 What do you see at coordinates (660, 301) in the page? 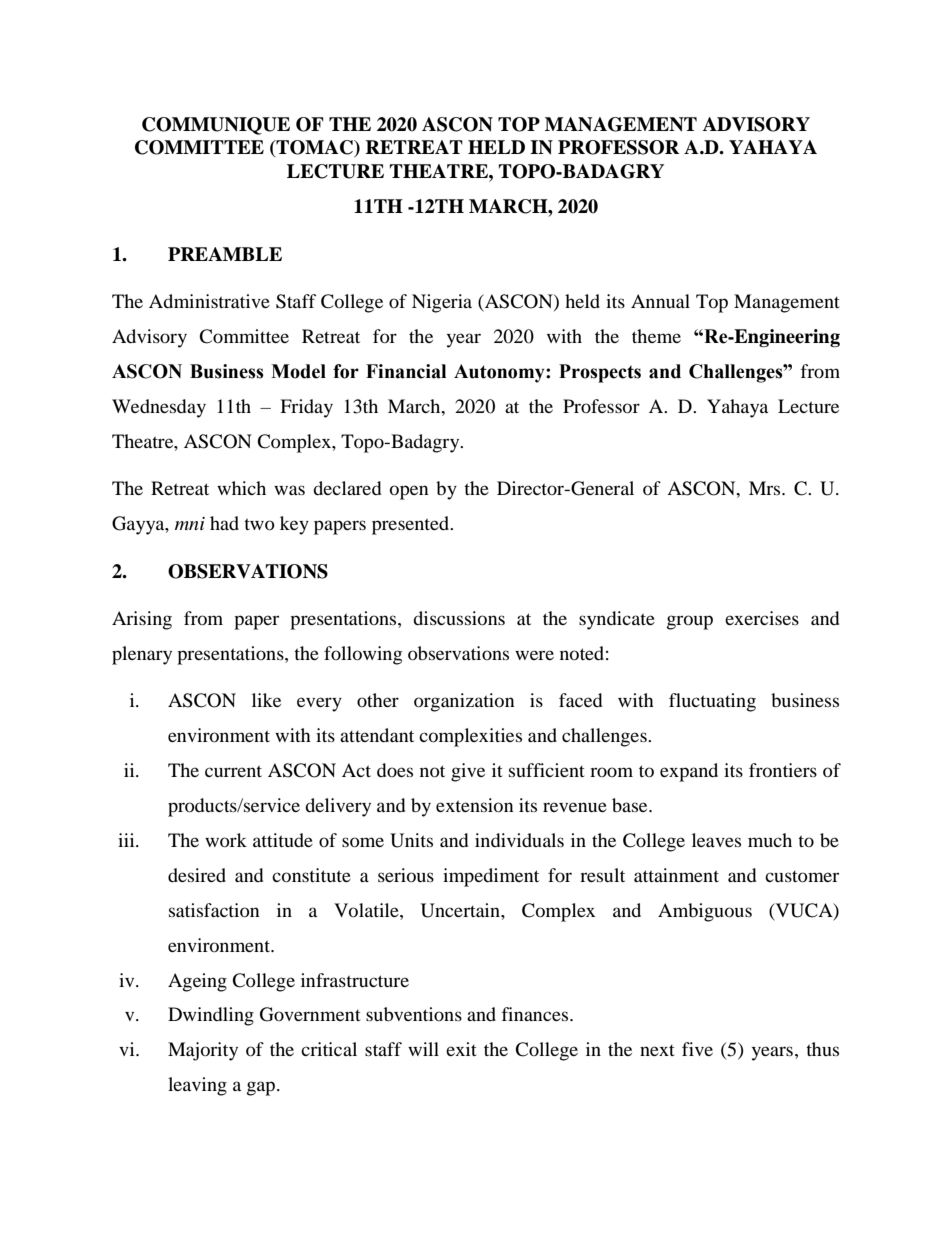
I see `Annual` at bounding box center [660, 301].
